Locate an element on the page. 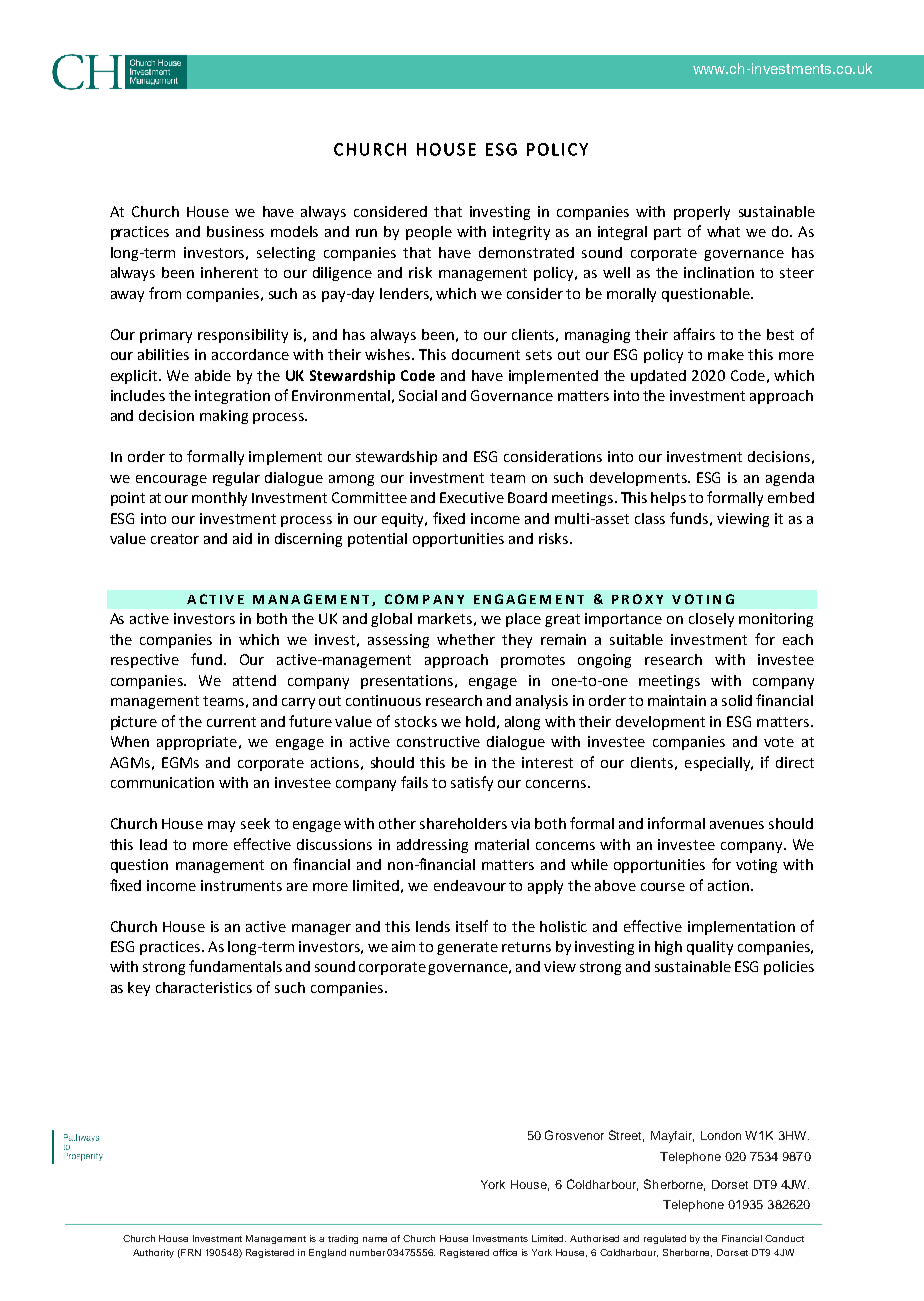 The image size is (924, 1301). quality is located at coordinates (710, 948).
